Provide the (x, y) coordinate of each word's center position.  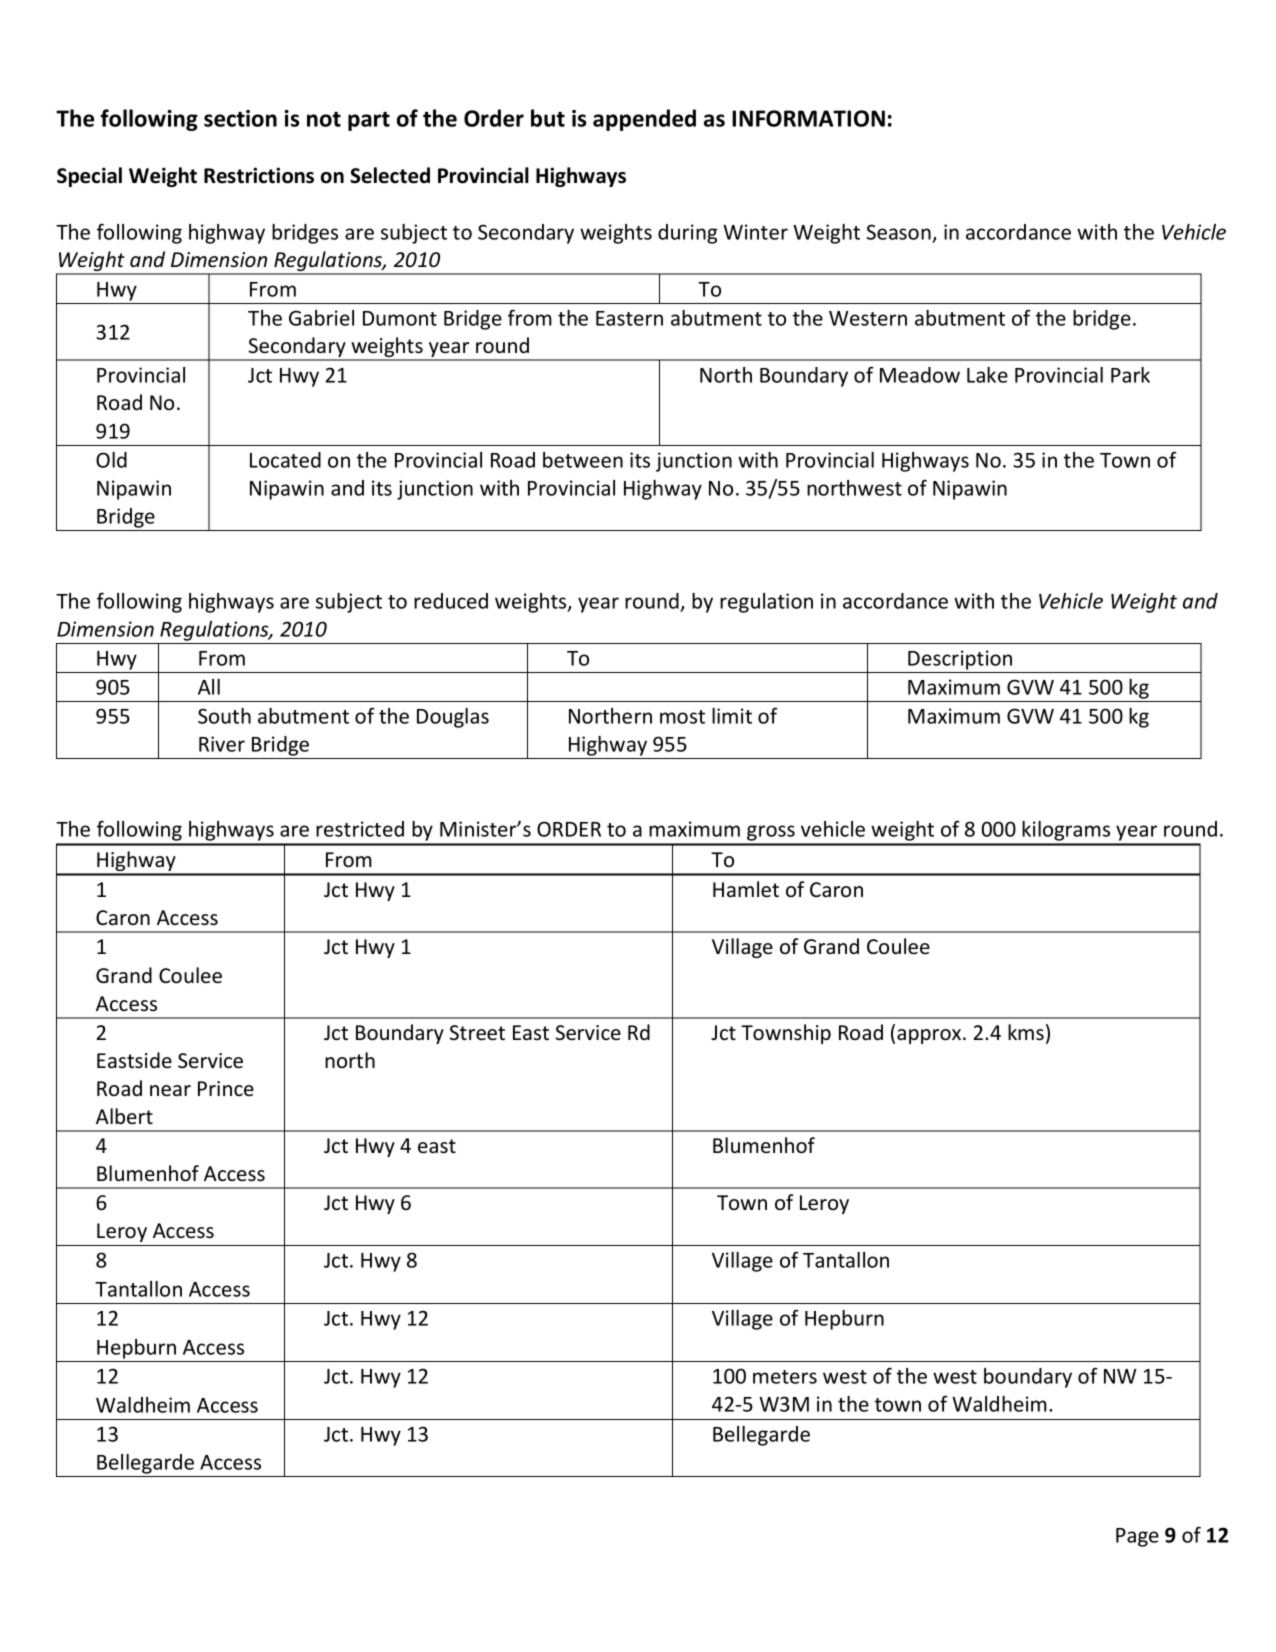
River (222, 744)
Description (960, 660)
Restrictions (259, 175)
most (682, 717)
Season (899, 232)
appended (644, 120)
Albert (124, 1116)
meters (785, 1377)
